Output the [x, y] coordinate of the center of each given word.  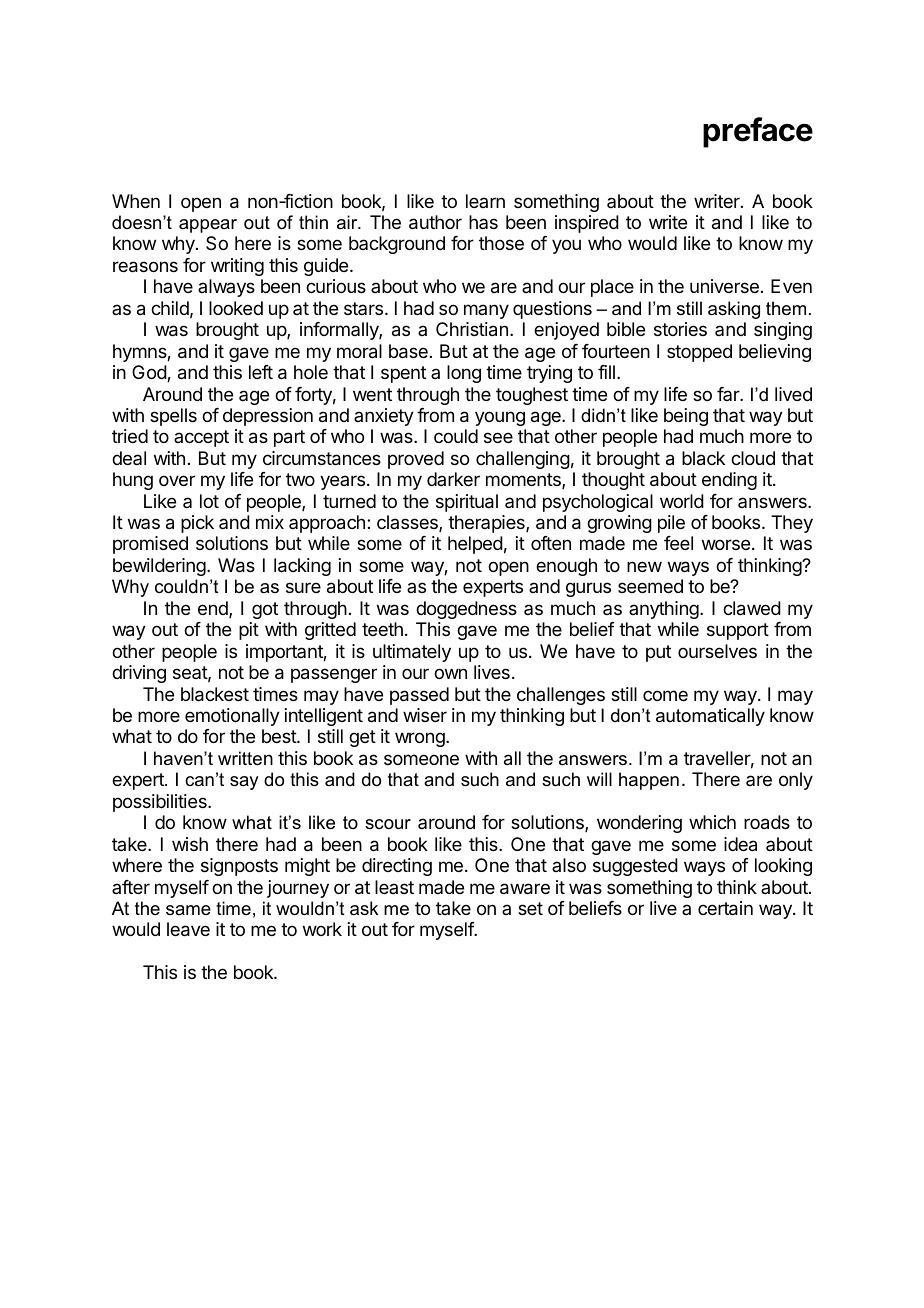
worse [726, 544]
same [188, 910]
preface [758, 132]
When [136, 201]
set [530, 908]
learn [485, 201]
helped [475, 545]
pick [197, 524]
